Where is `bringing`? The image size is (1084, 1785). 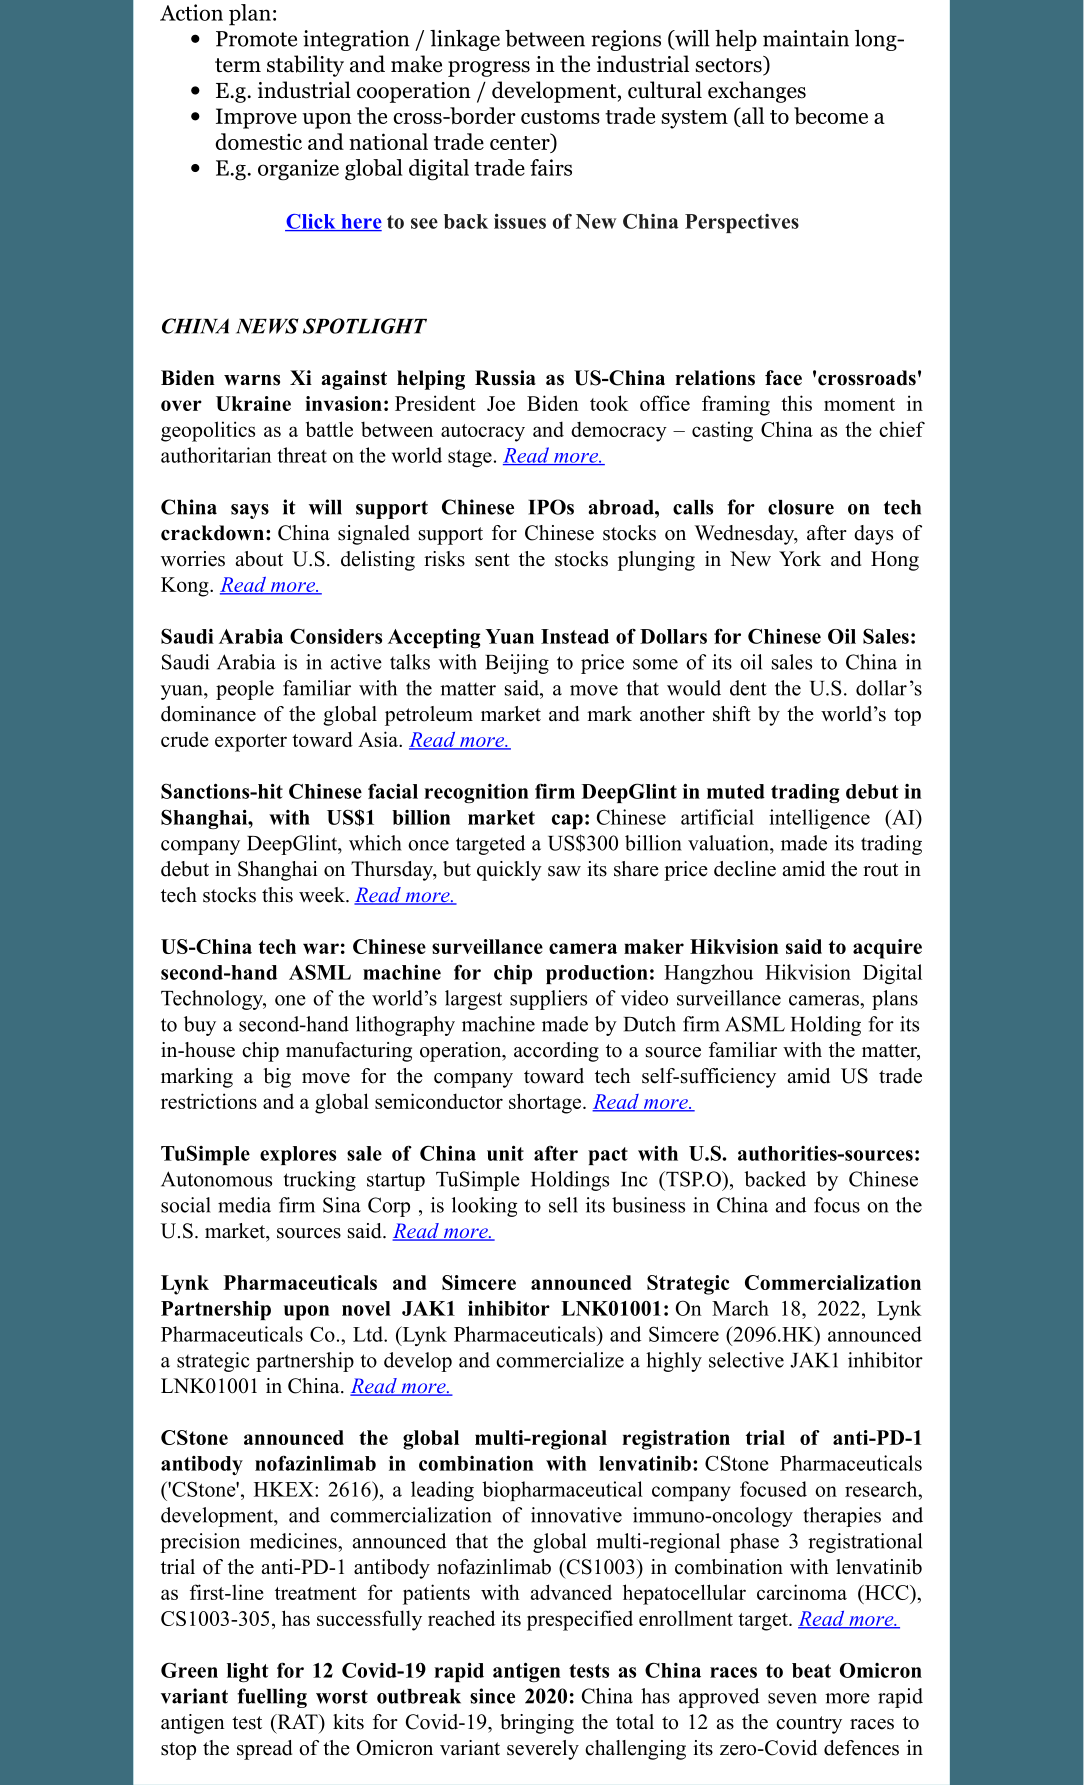 bringing is located at coordinates (537, 1724).
